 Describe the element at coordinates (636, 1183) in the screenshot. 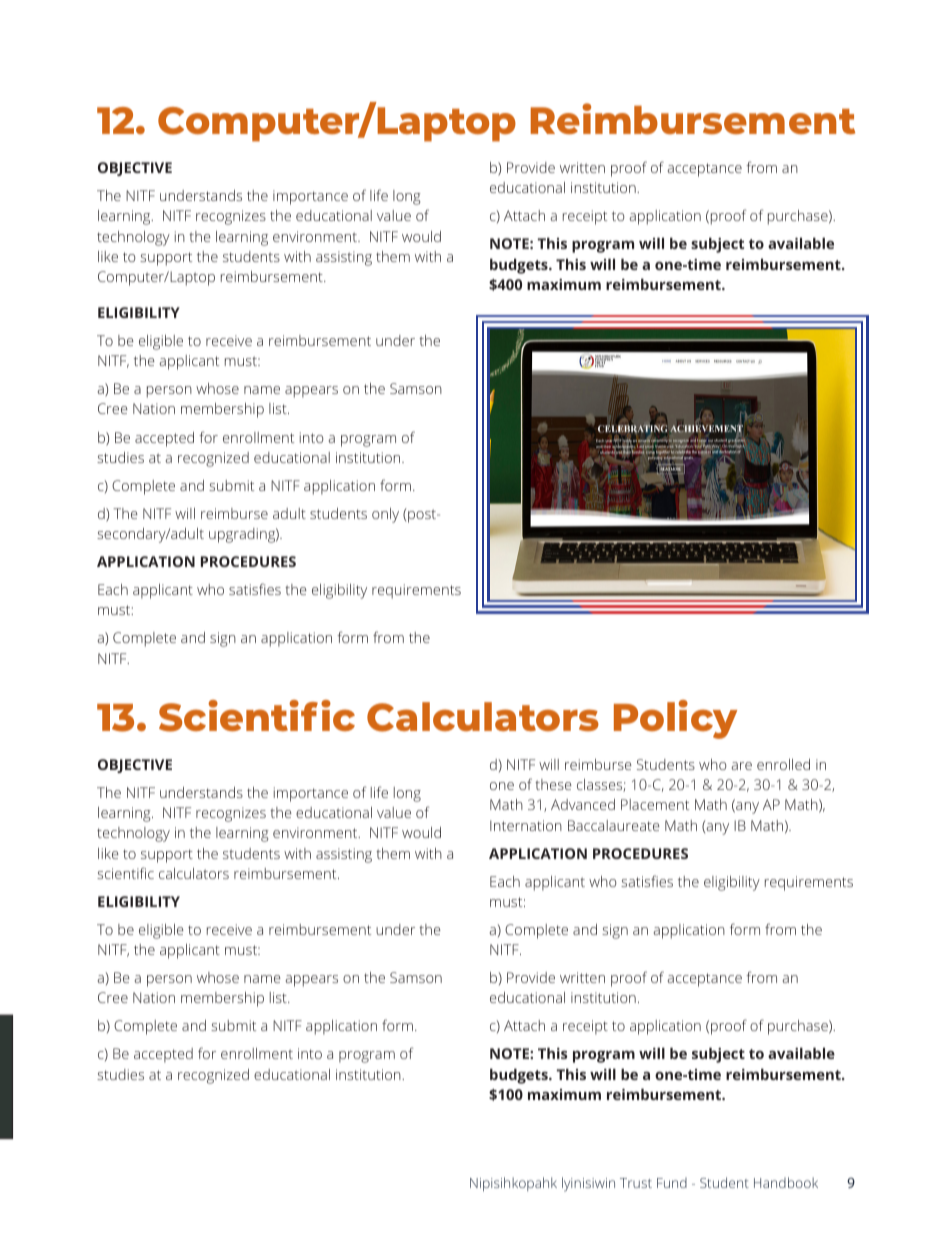

I see `Trust` at that location.
